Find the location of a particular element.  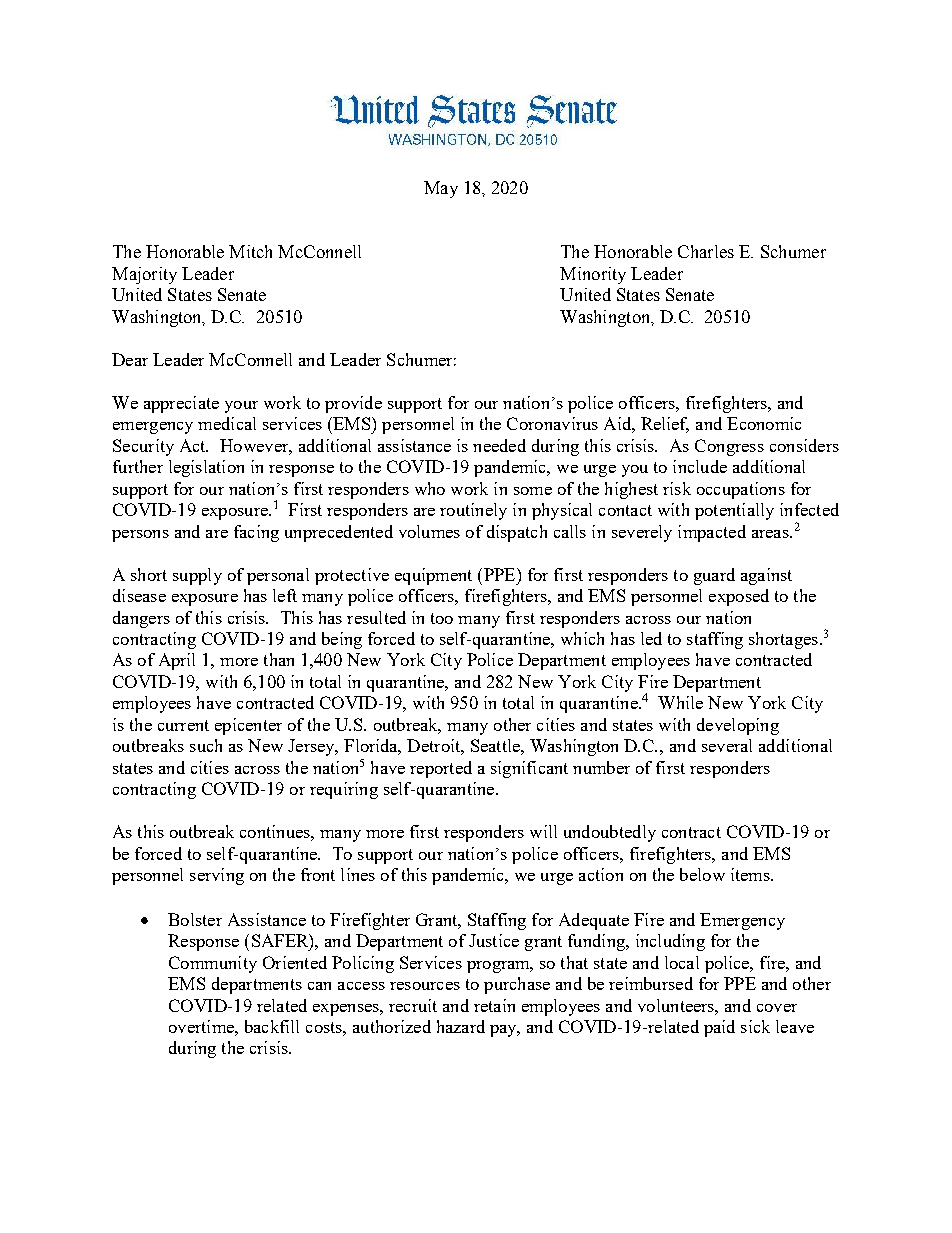

needed is located at coordinates (499, 445).
